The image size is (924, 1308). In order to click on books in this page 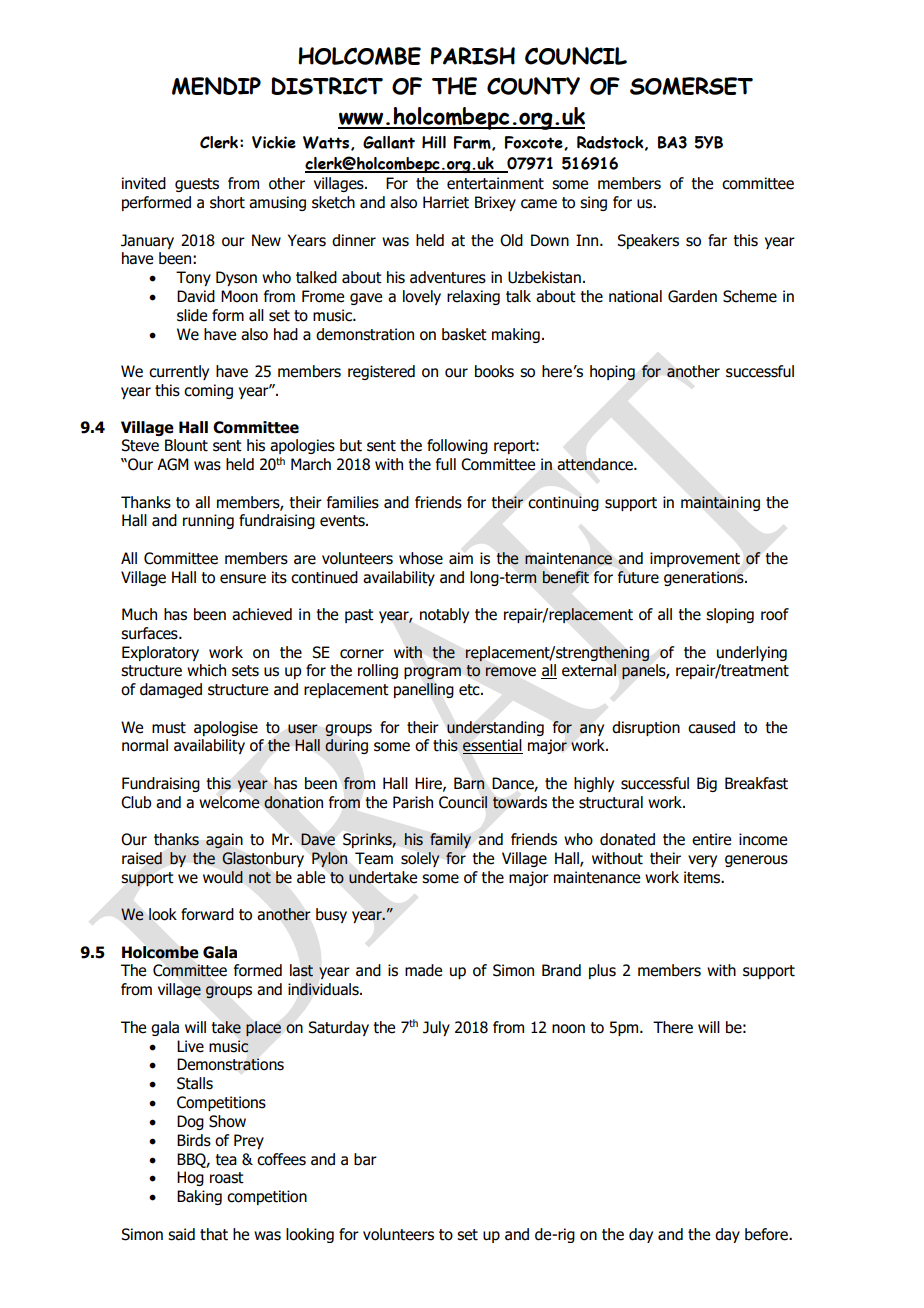, I will do `click(494, 371)`.
